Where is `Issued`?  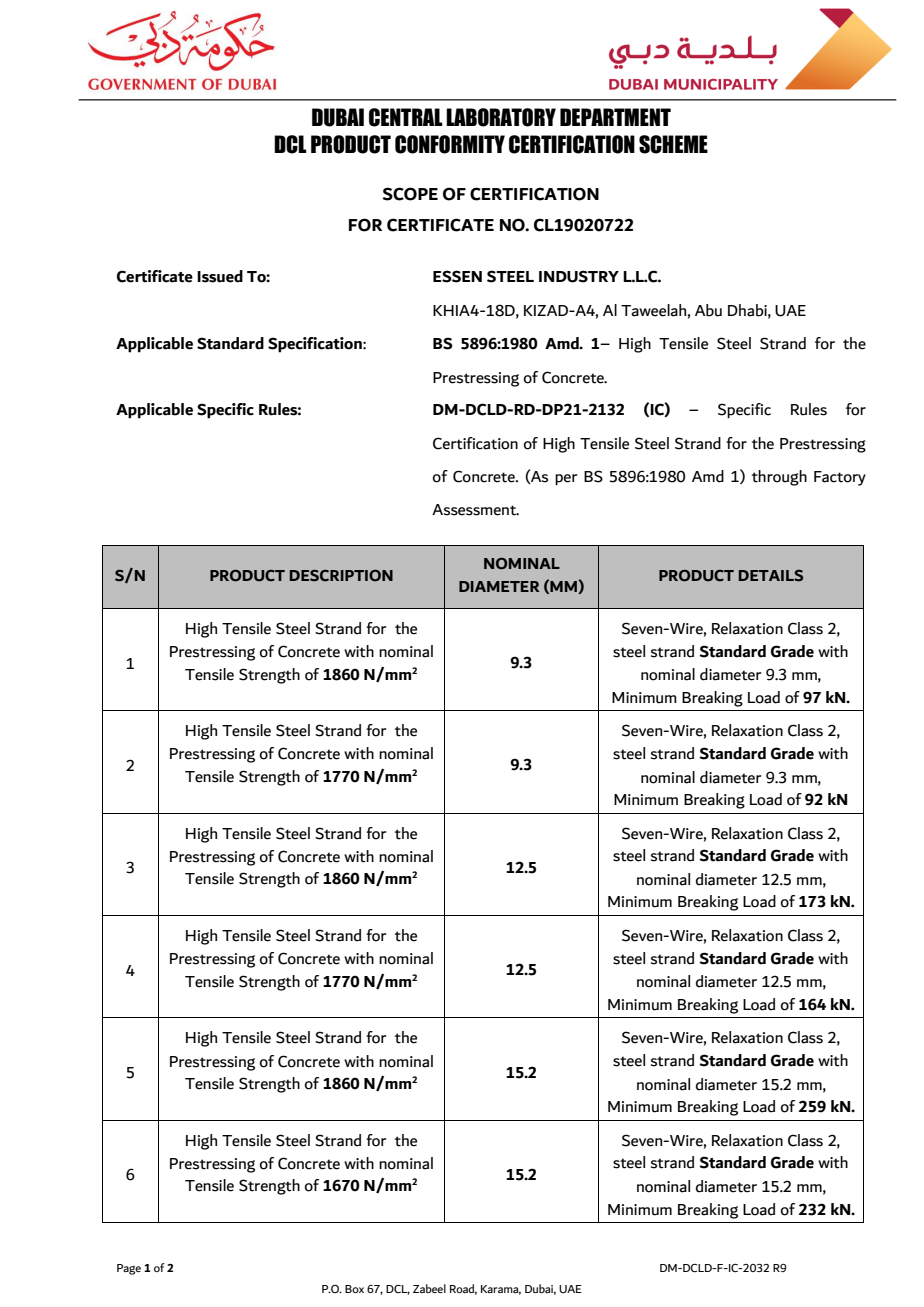 Issued is located at coordinates (220, 276).
